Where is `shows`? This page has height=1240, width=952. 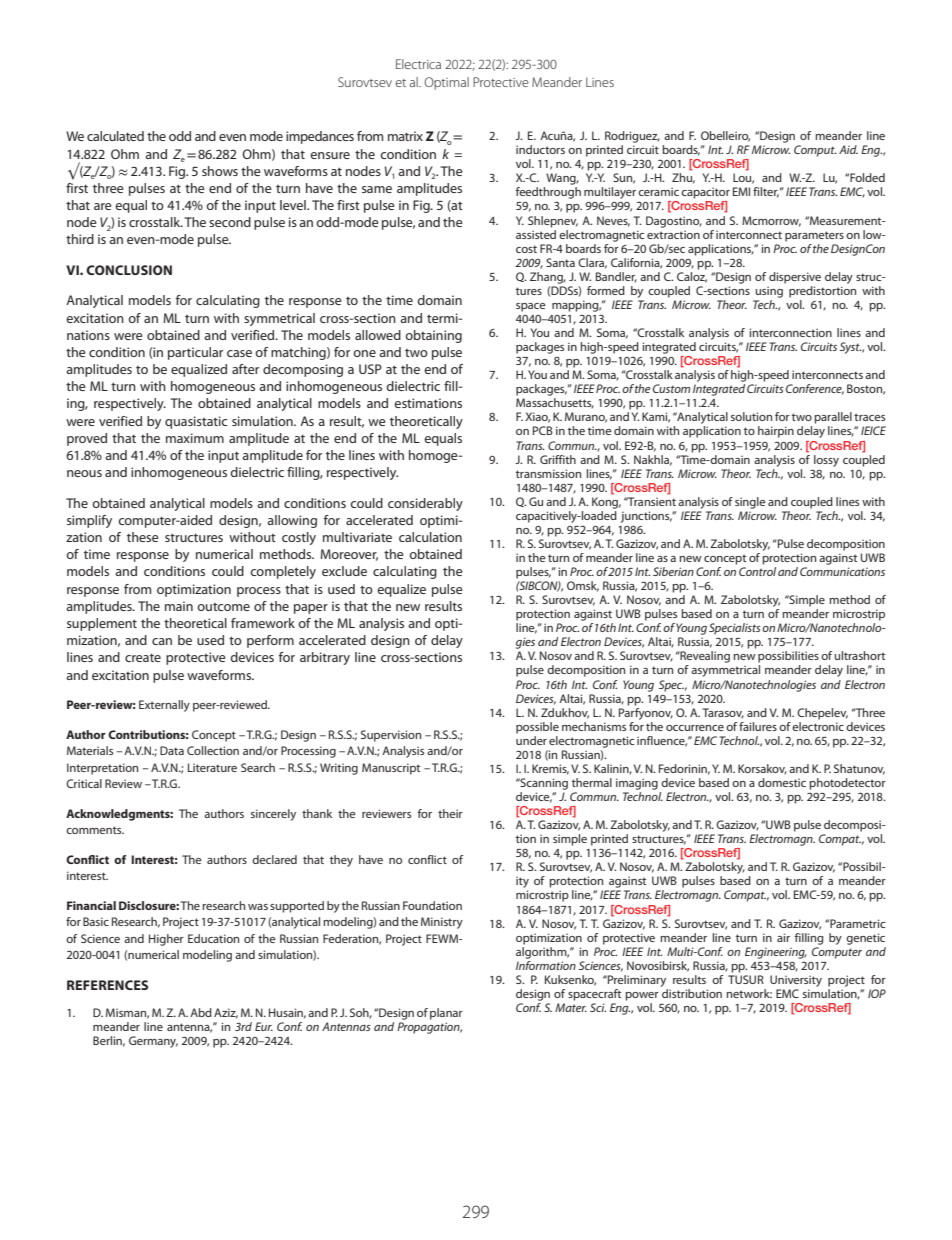
shows is located at coordinates (220, 171).
